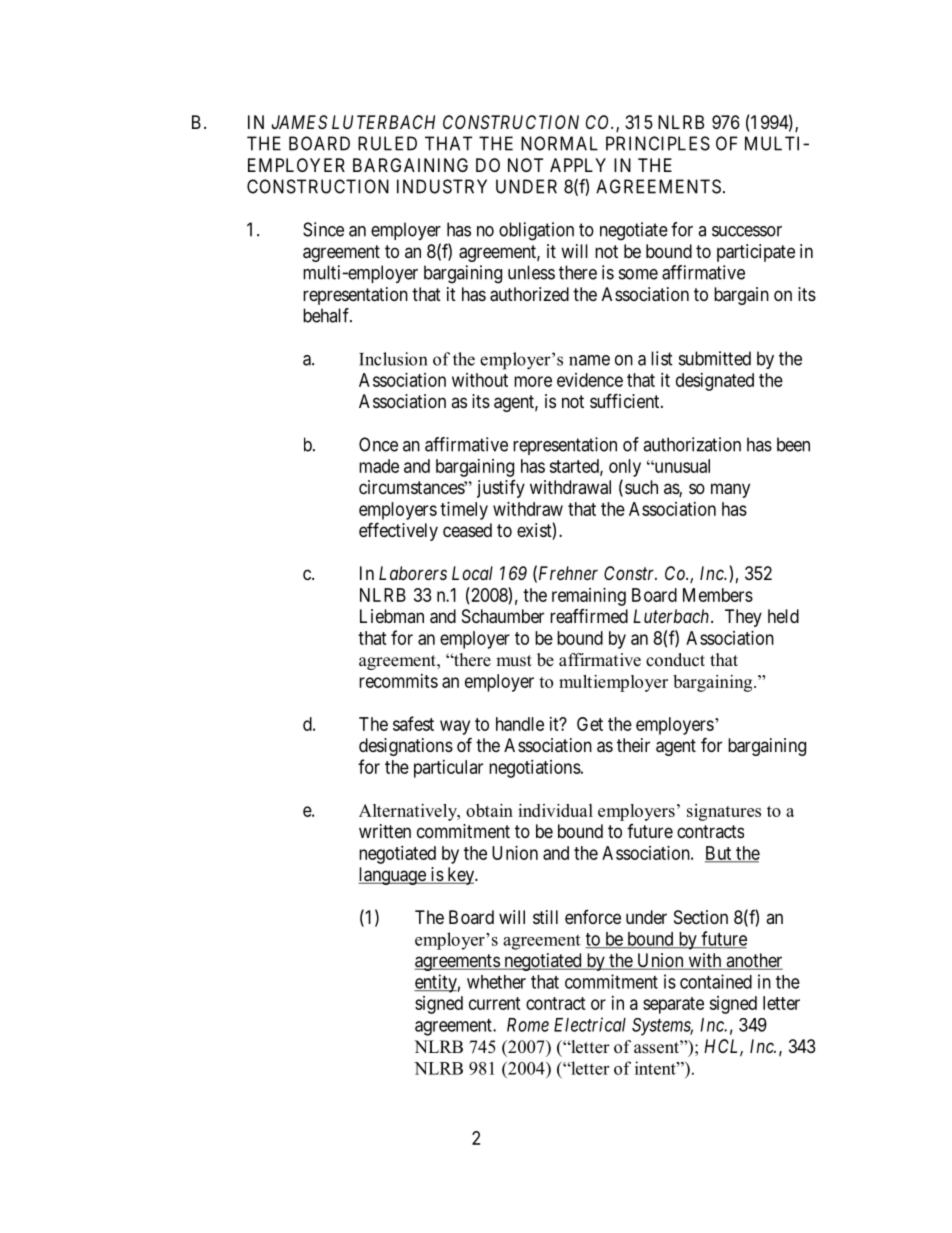  Describe the element at coordinates (495, 1003) in the image. I see `current` at that location.
